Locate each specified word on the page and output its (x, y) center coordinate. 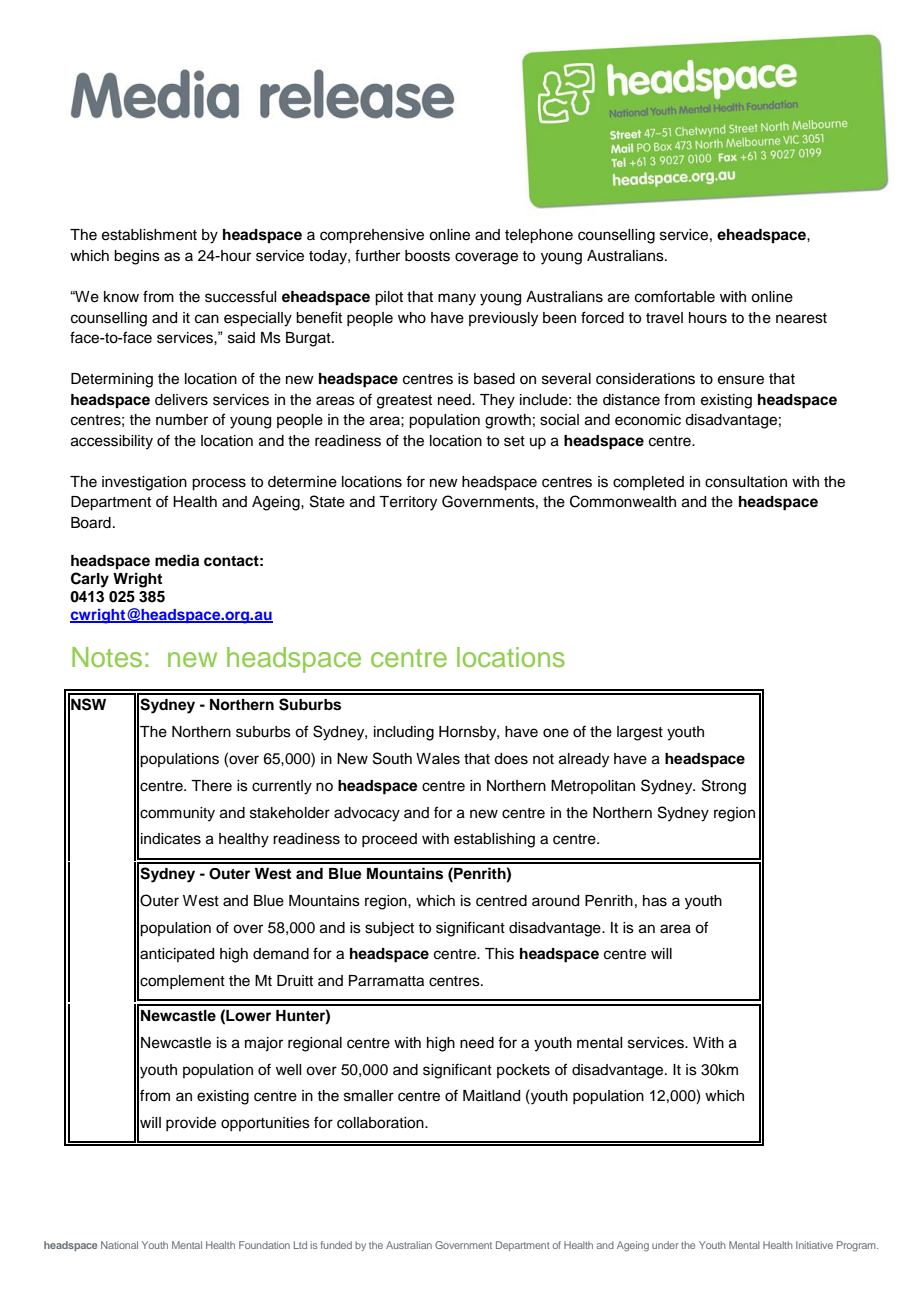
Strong (724, 787)
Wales (438, 759)
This (499, 954)
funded (336, 1245)
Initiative (814, 1245)
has (655, 901)
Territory (408, 503)
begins (137, 257)
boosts (427, 256)
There (211, 786)
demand (281, 954)
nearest (801, 318)
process (219, 484)
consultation (746, 482)
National (119, 1245)
